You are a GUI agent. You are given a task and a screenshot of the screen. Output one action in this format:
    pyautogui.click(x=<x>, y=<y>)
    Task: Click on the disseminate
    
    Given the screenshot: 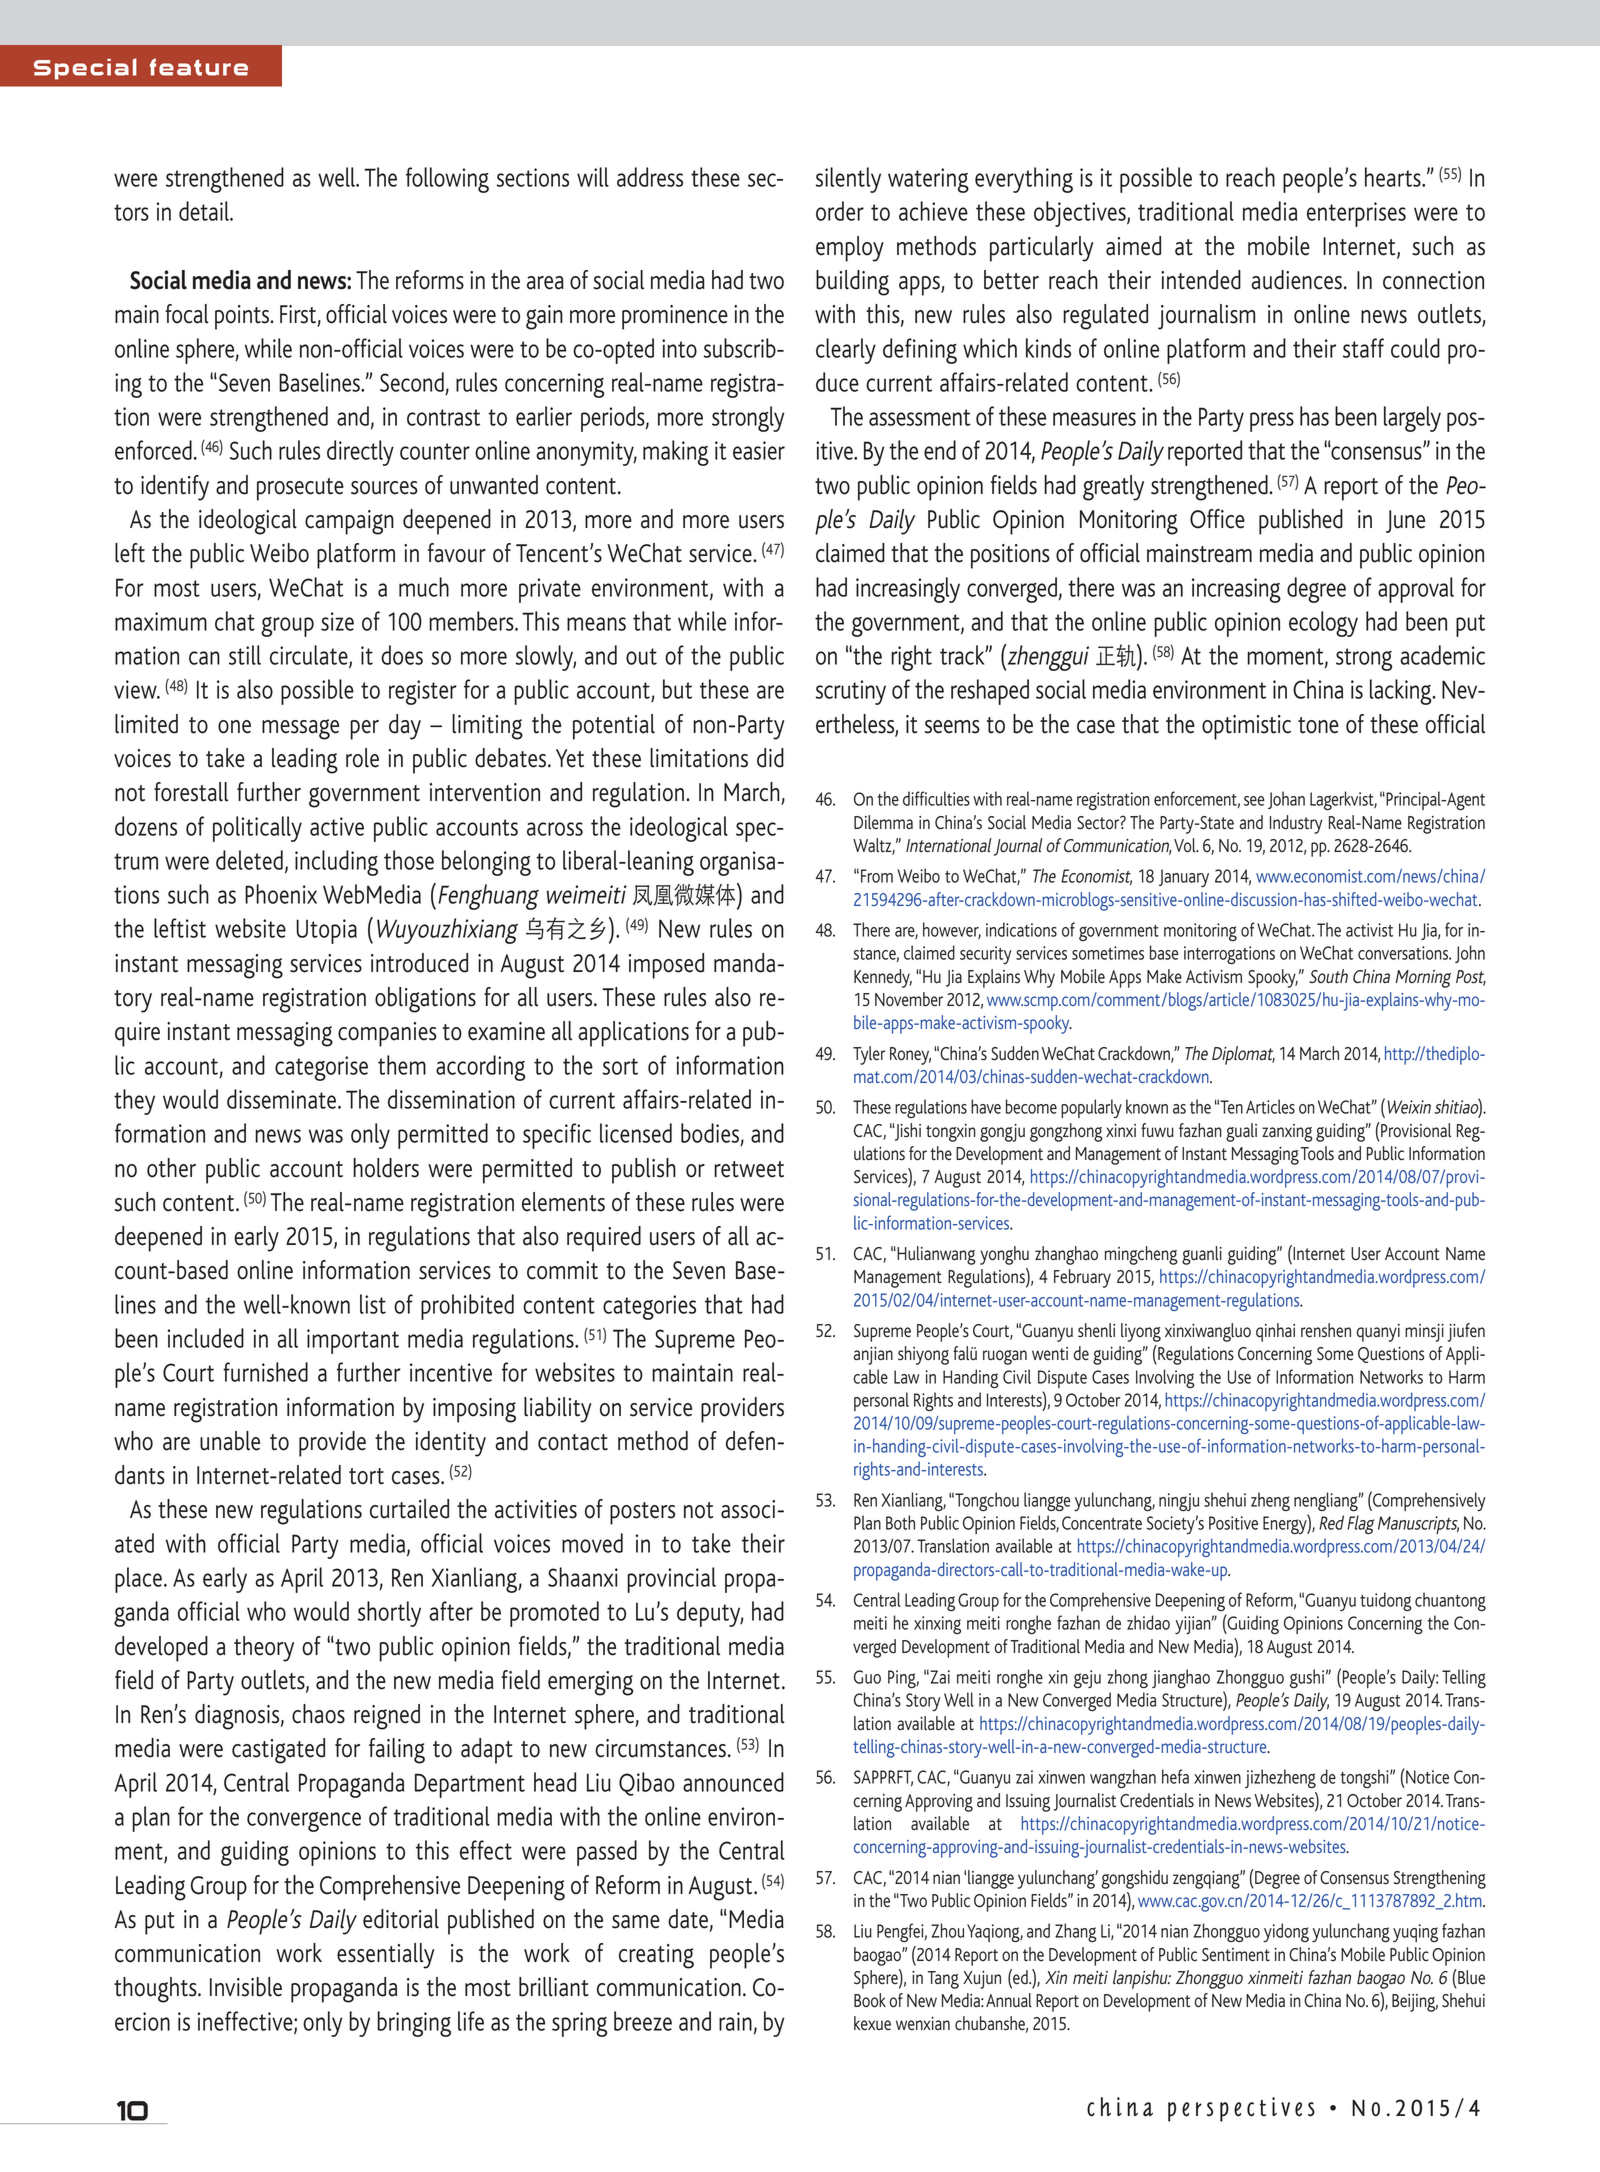 What is the action you would take?
    pyautogui.click(x=283, y=1099)
